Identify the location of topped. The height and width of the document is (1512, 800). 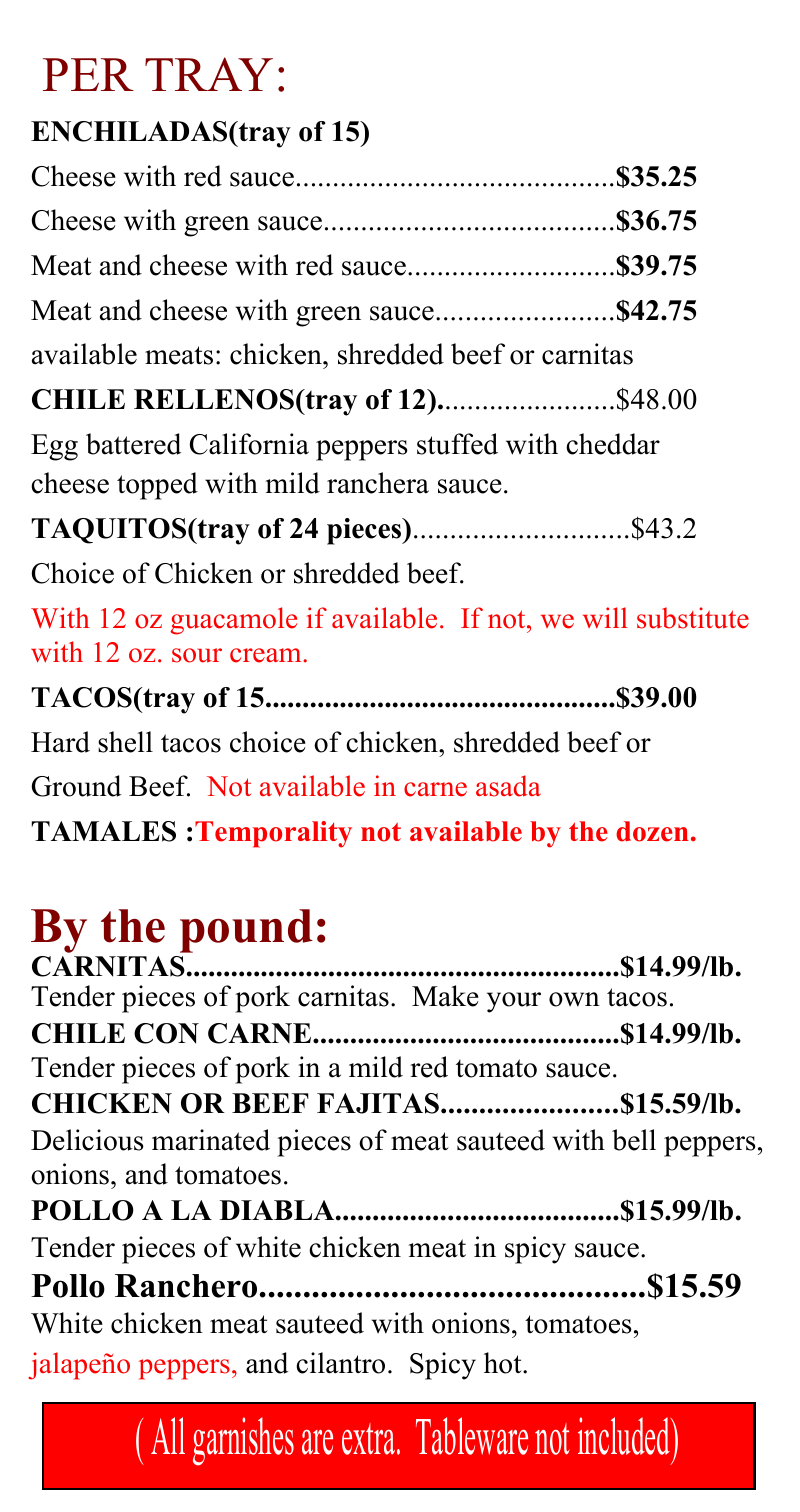
(157, 486).
